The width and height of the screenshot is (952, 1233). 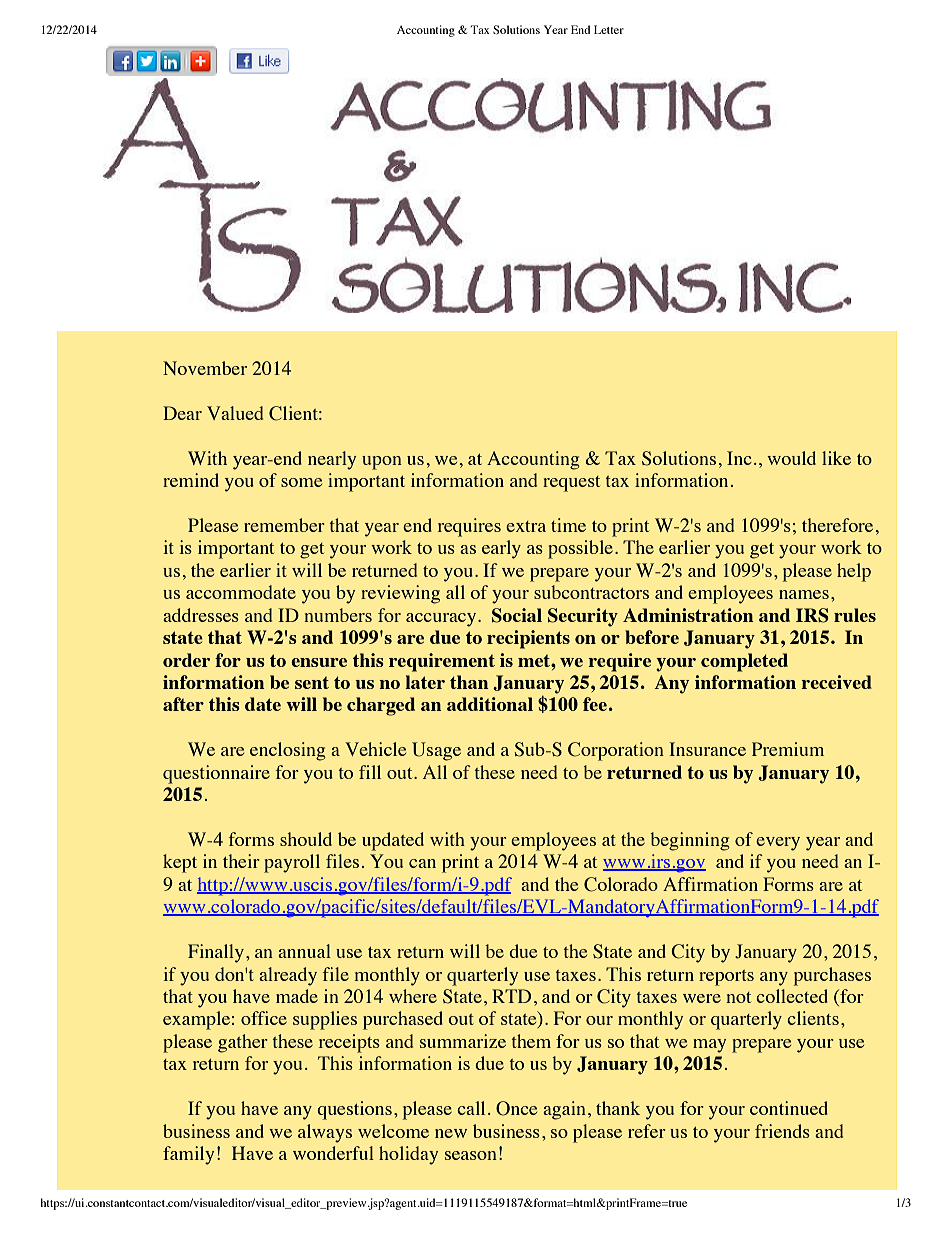 What do you see at coordinates (791, 458) in the screenshot?
I see `would` at bounding box center [791, 458].
